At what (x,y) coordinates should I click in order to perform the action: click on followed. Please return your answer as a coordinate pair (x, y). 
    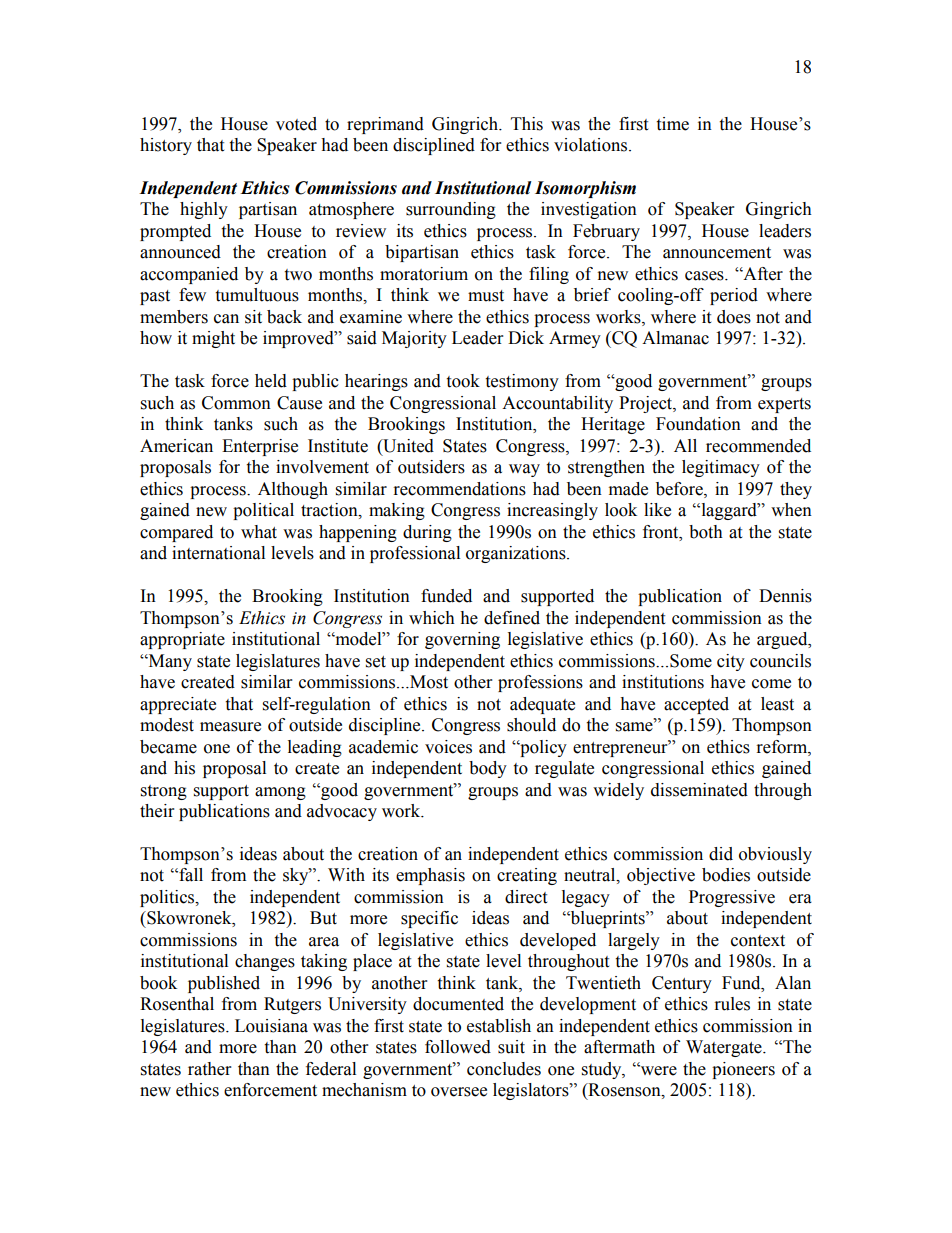
    Looking at the image, I should click on (458, 1047).
